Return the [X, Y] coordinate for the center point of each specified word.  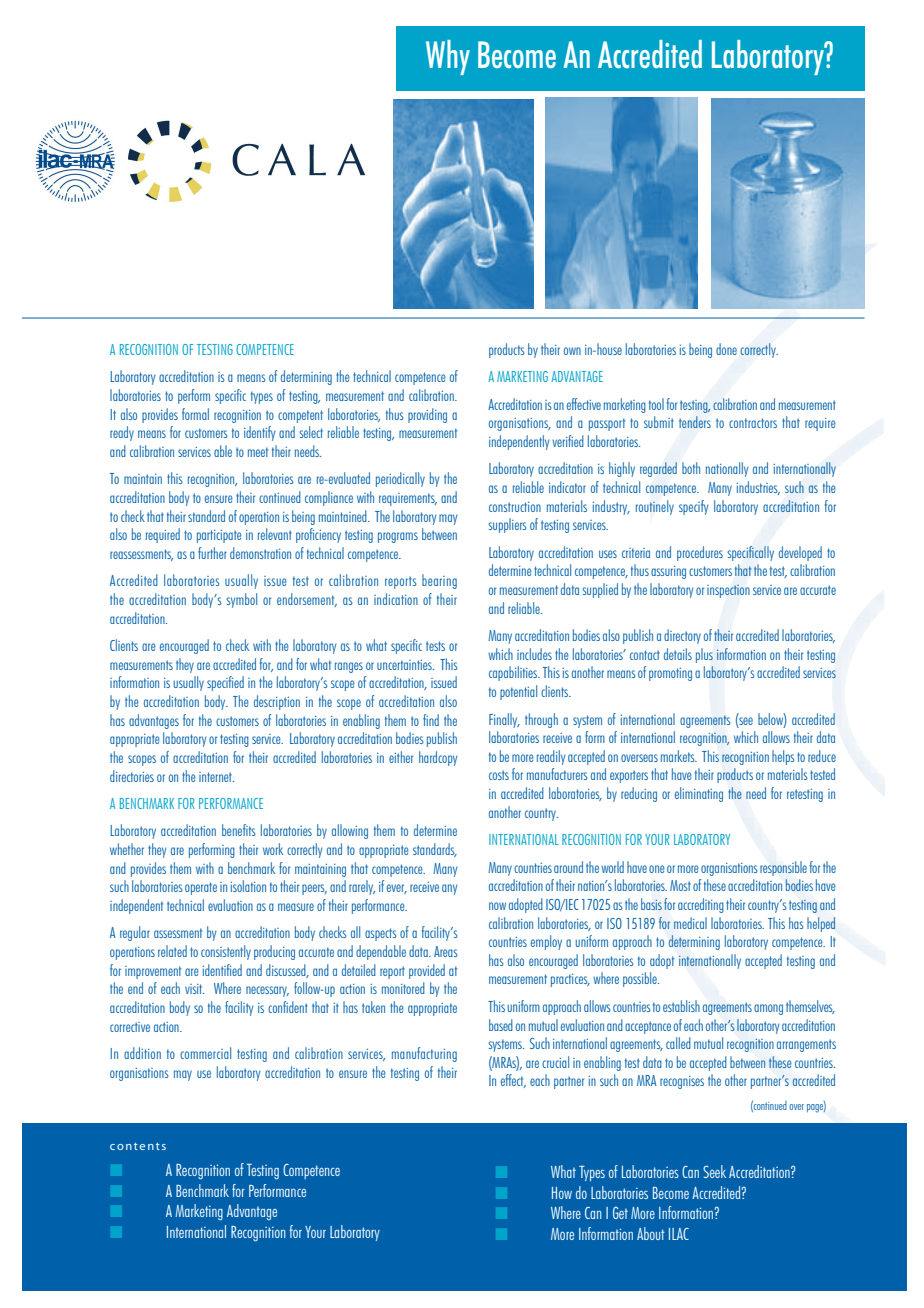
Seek [714, 1171]
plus [704, 655]
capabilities [514, 673]
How [562, 1193]
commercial [205, 1053]
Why [448, 57]
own [572, 351]
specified [225, 683]
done [726, 349]
